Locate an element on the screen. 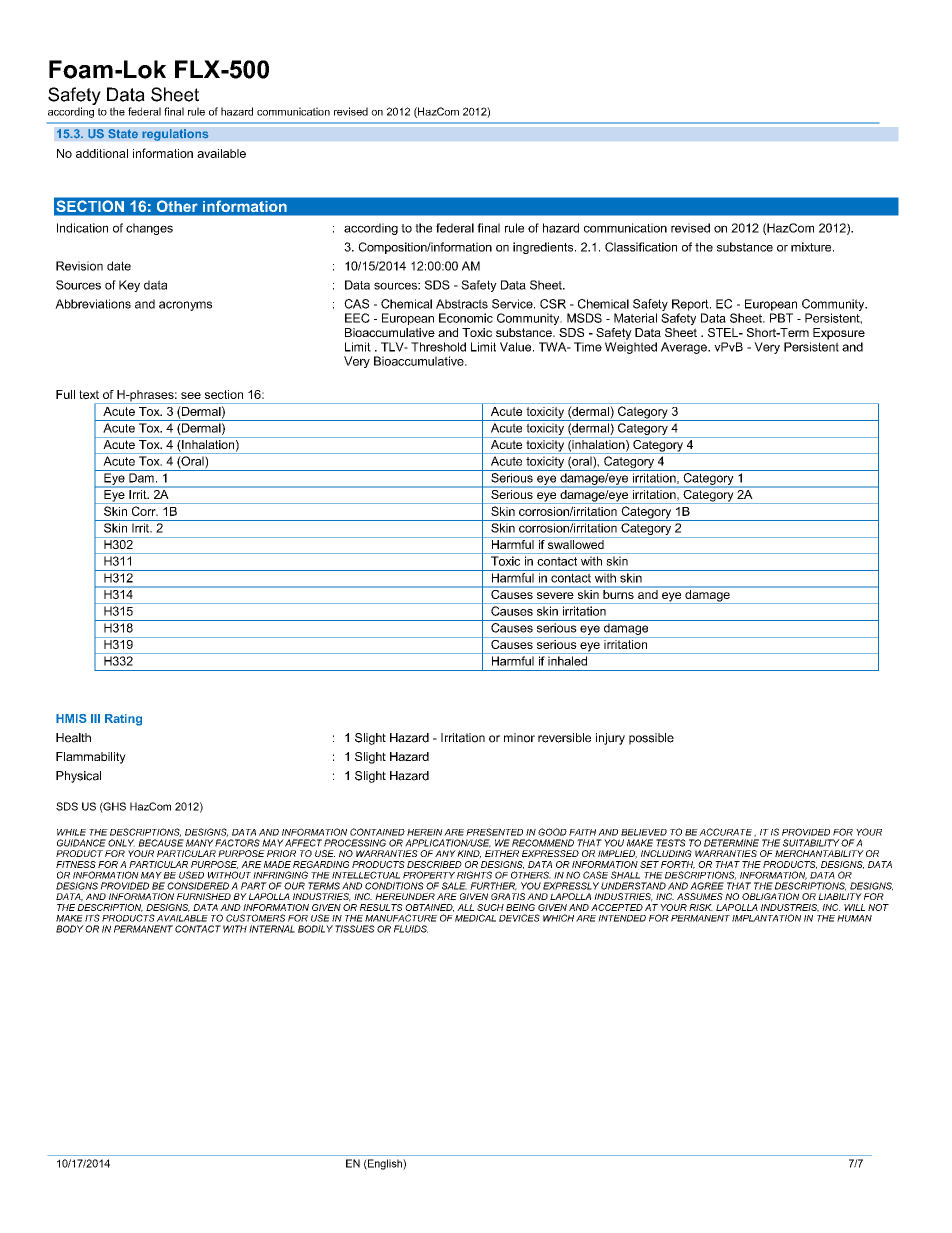 The height and width of the screenshot is (1233, 952). mixture is located at coordinates (812, 247).
